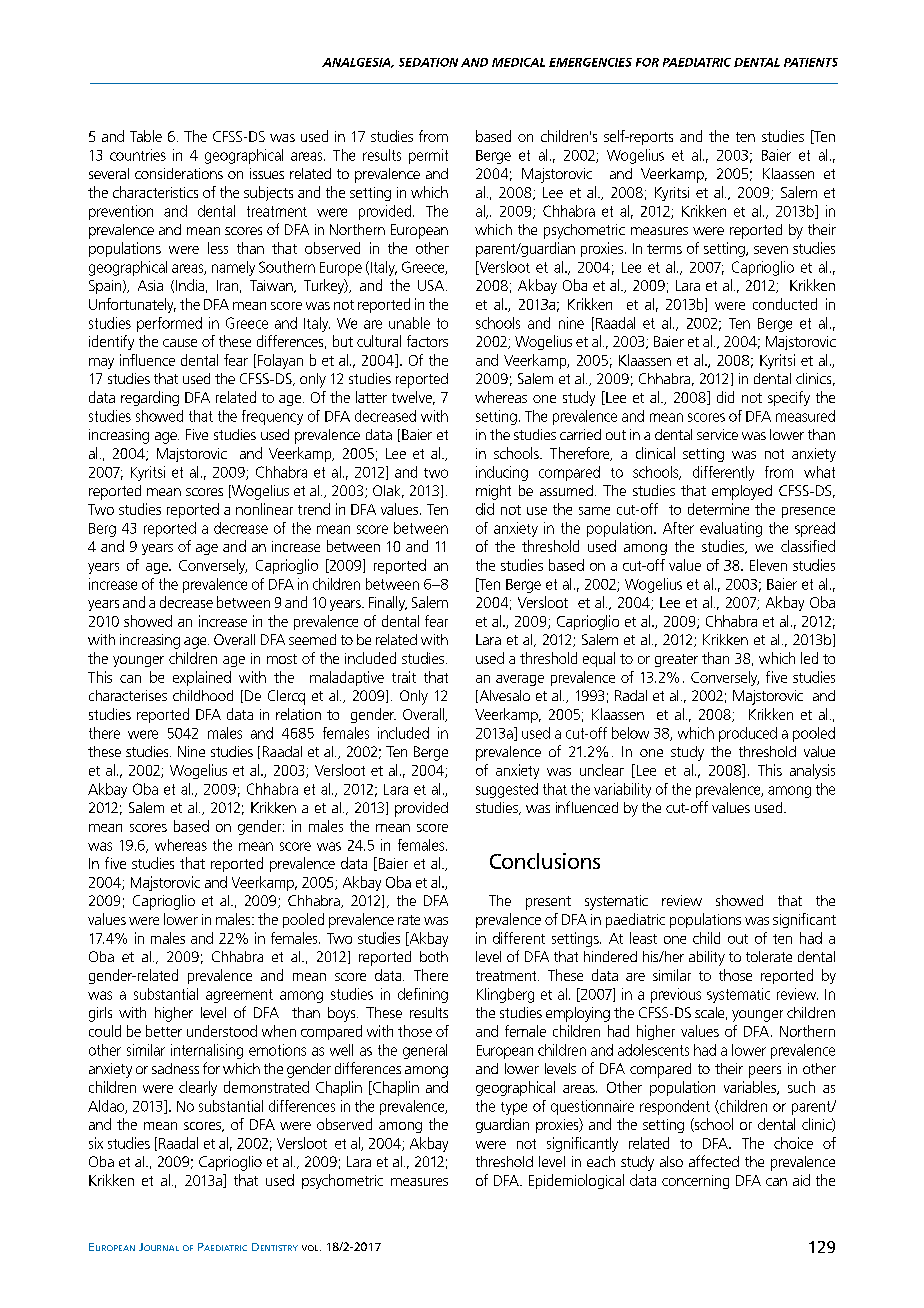  I want to click on least, so click(643, 938).
